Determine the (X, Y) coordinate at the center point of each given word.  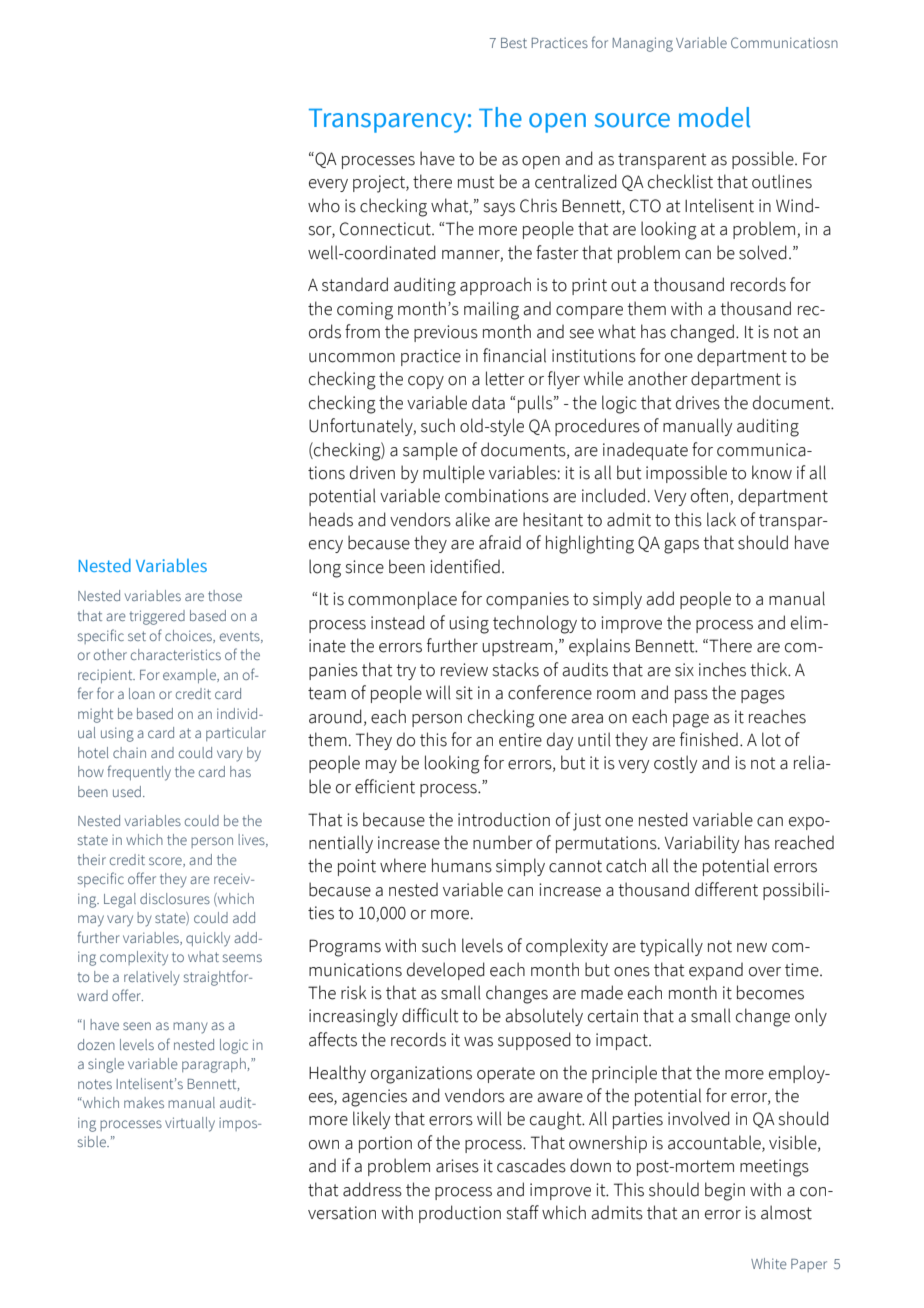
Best (514, 43)
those (225, 595)
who (324, 205)
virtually (190, 1124)
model (714, 117)
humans (462, 865)
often (711, 496)
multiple (454, 474)
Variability (702, 844)
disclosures (175, 898)
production (460, 1214)
